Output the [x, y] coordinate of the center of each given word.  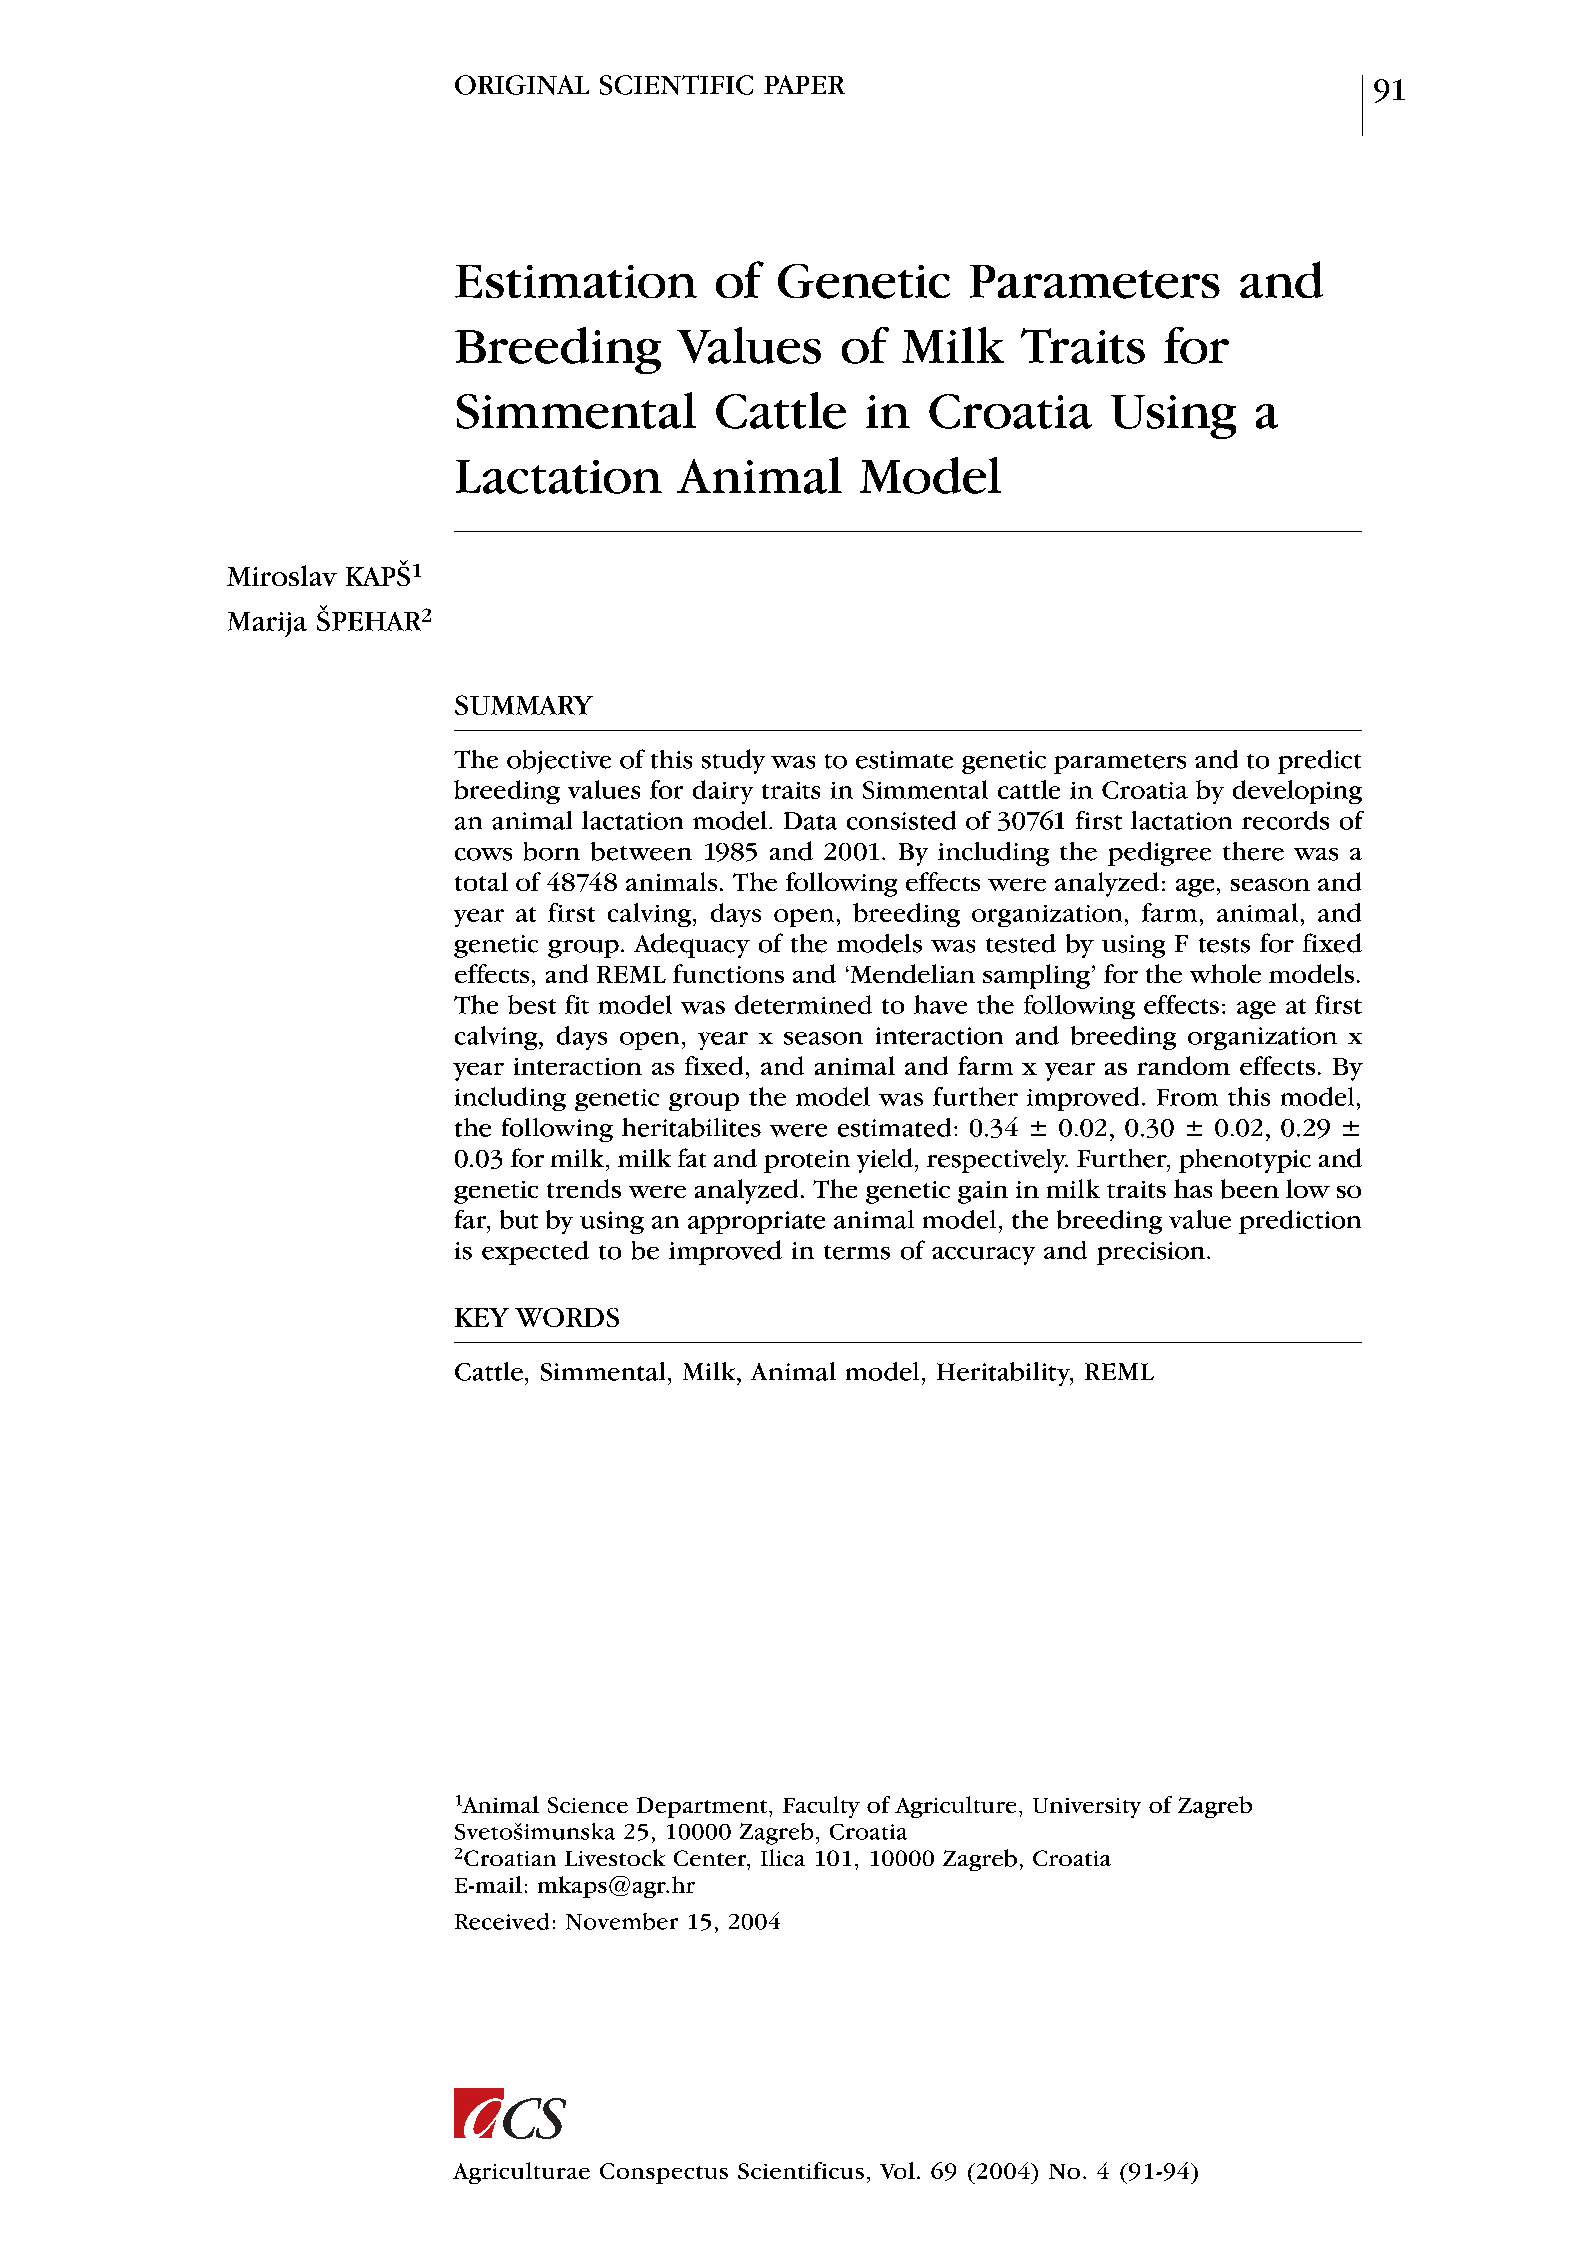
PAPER [804, 84]
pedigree [1159, 854]
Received [502, 1921]
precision [1152, 1253]
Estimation [576, 281]
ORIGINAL [522, 85]
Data [810, 821]
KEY [482, 1317]
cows [483, 854]
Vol [897, 2170]
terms [857, 1252]
